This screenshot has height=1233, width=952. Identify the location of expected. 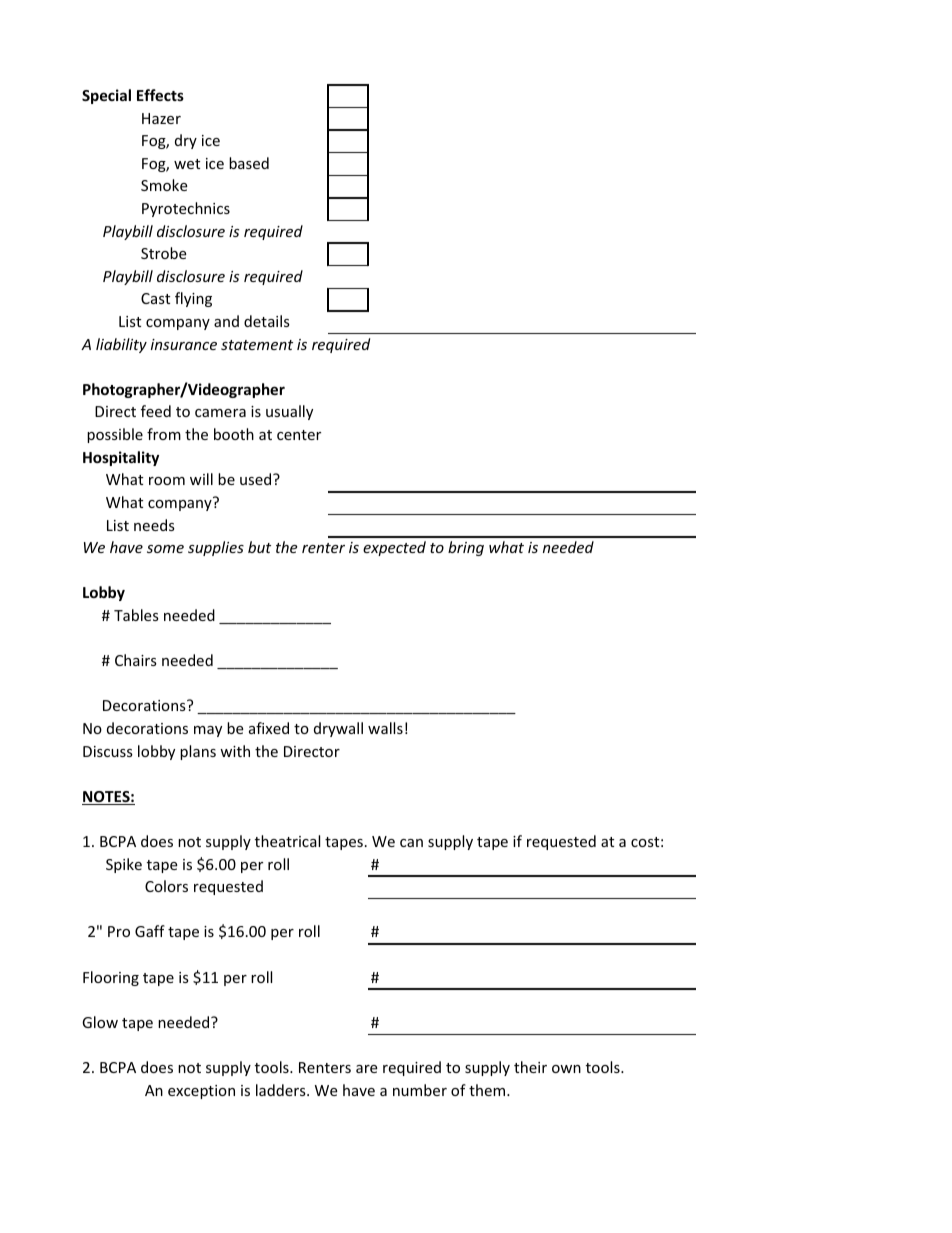
(394, 548).
